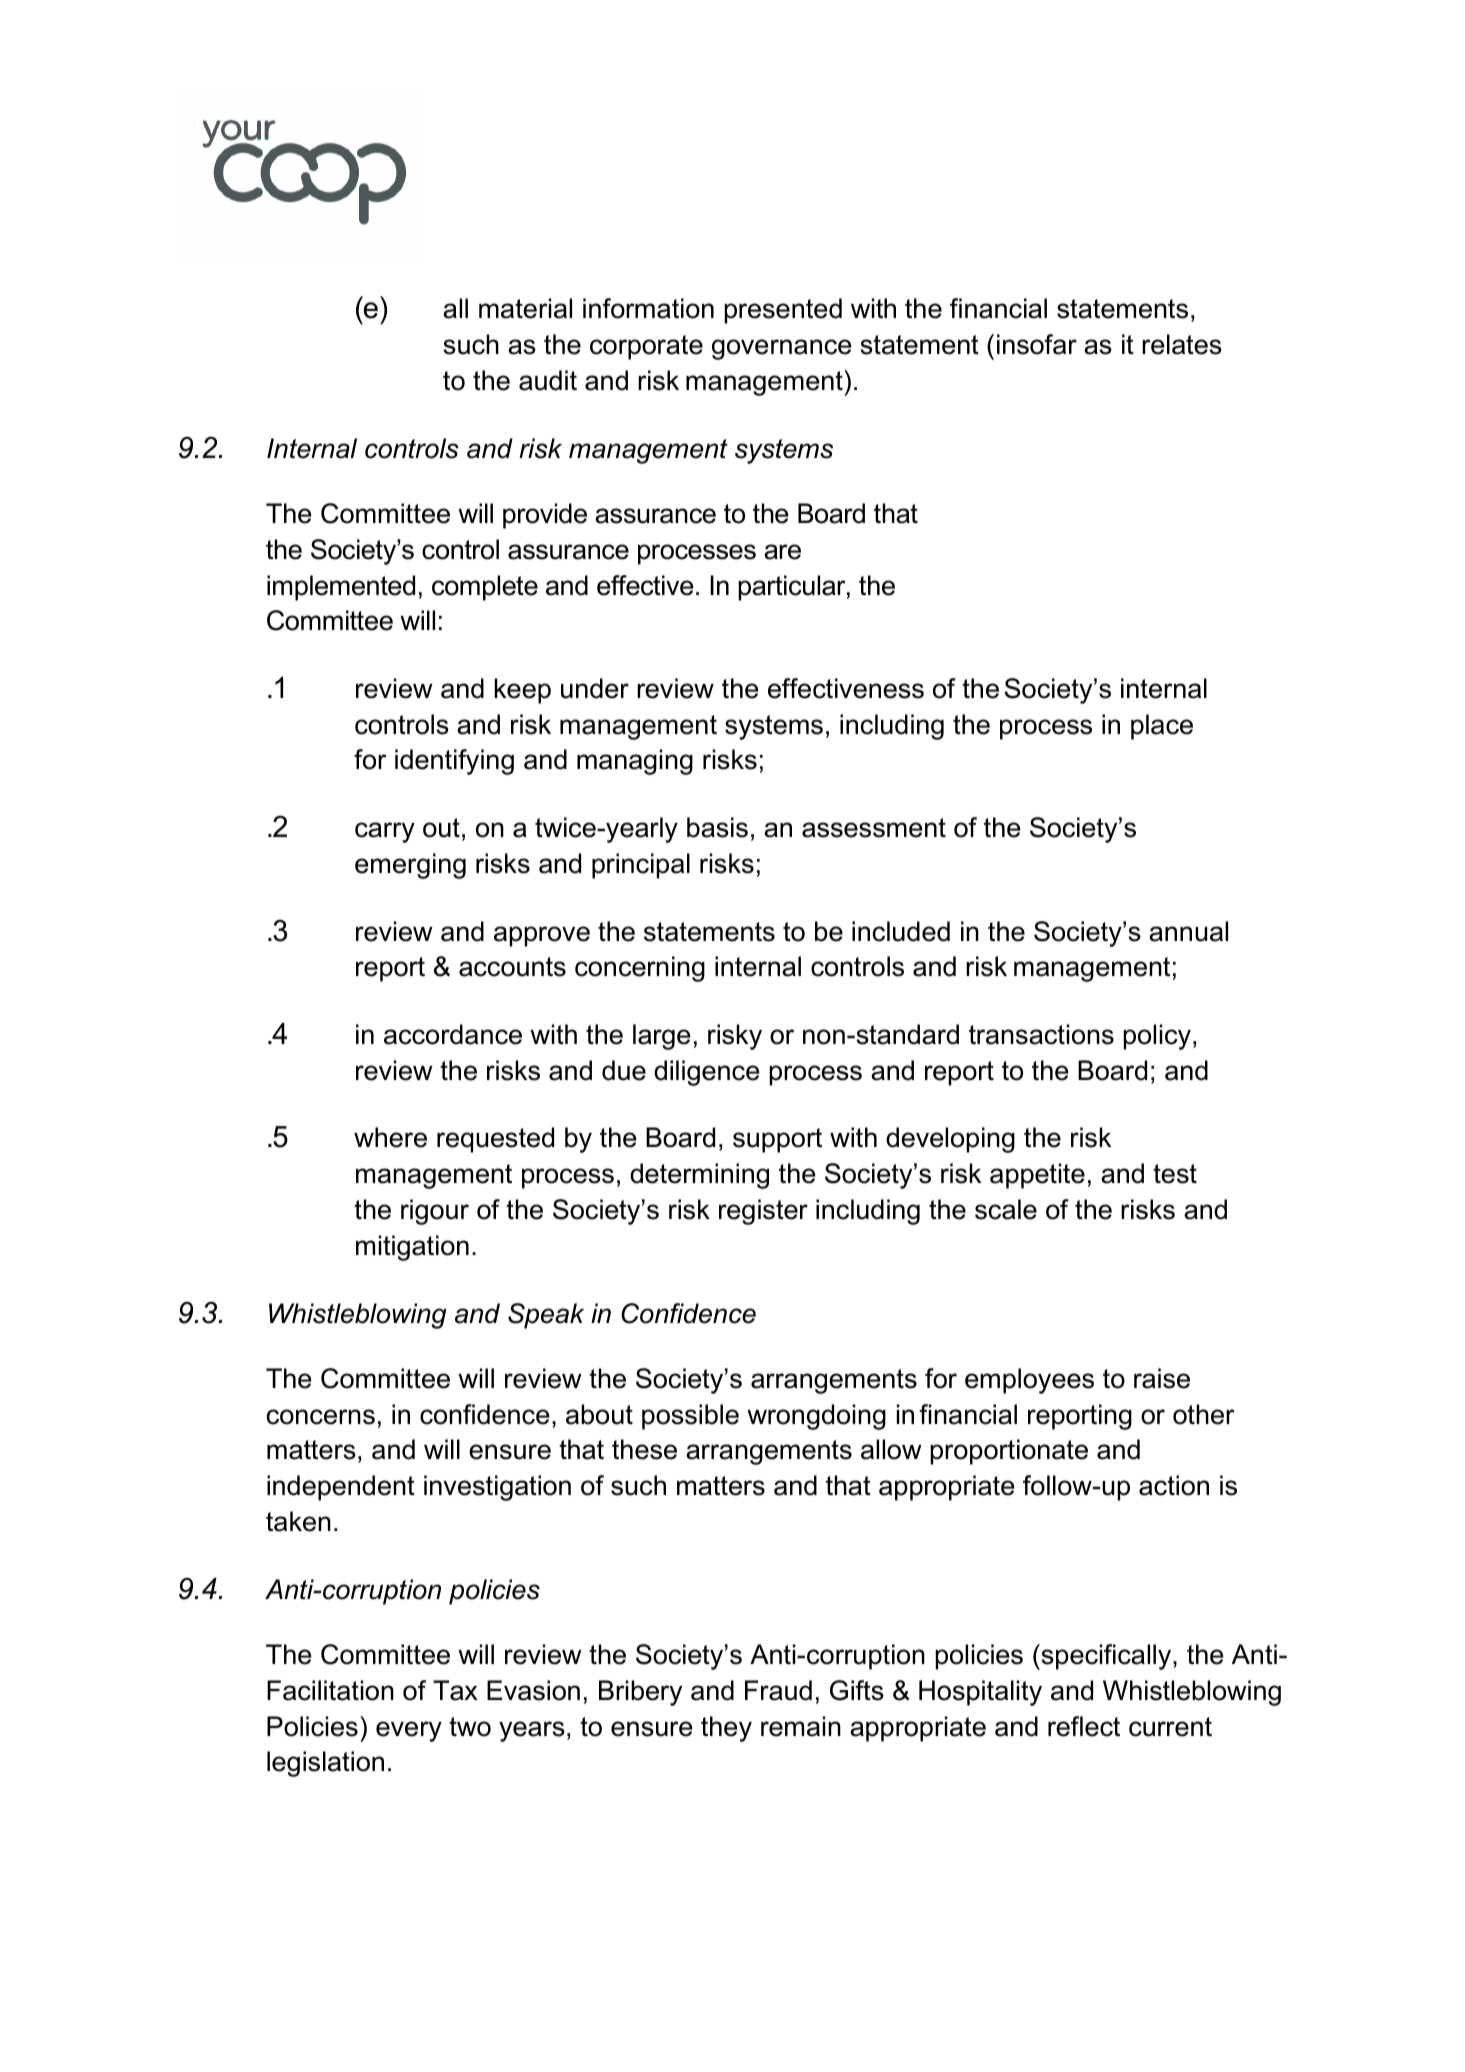 This image has width=1465, height=2072. What do you see at coordinates (525, 308) in the image?
I see `material` at bounding box center [525, 308].
